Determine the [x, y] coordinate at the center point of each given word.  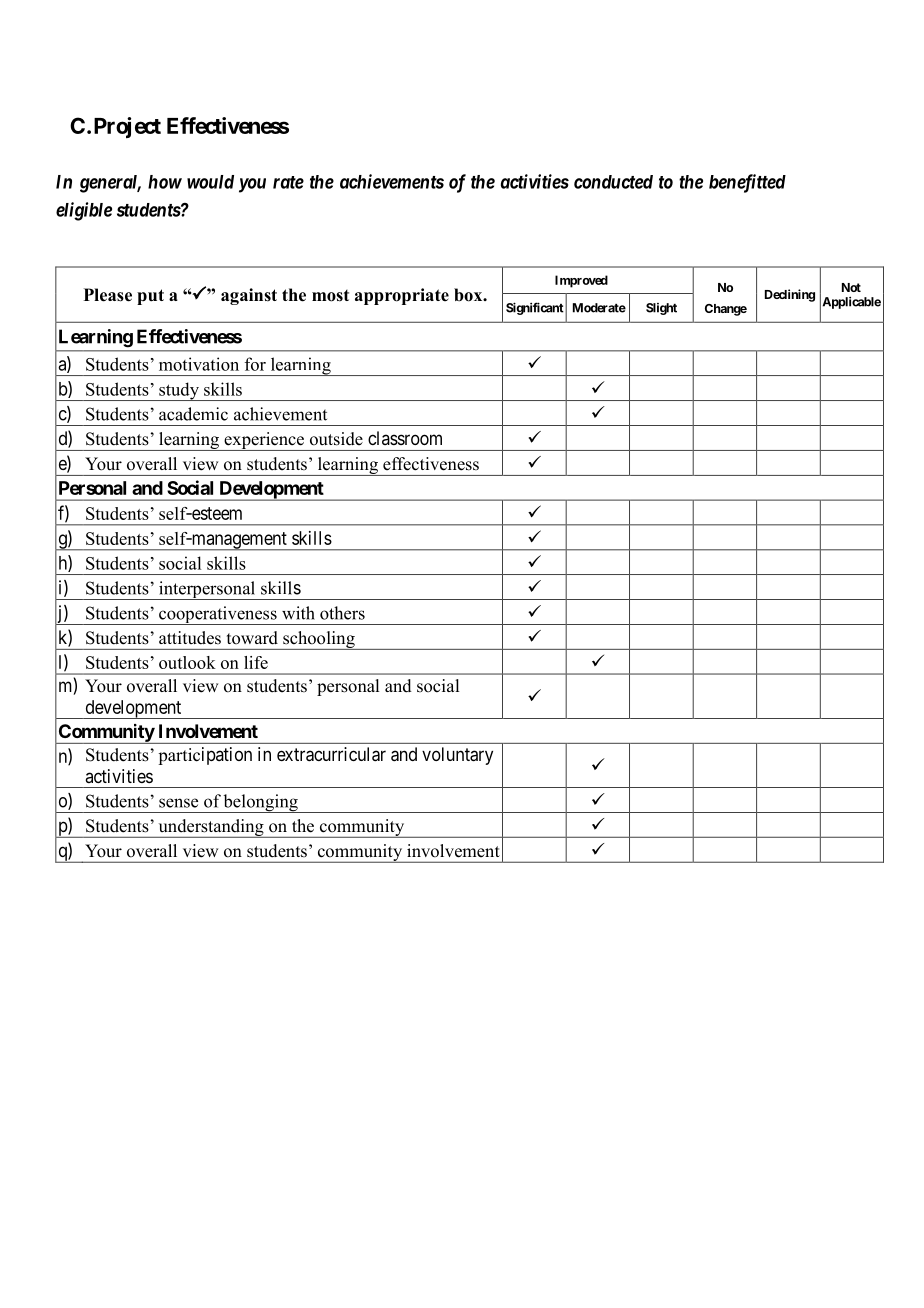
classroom [405, 438]
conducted [613, 182]
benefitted [747, 183]
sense [178, 803]
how [165, 182]
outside [336, 439]
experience [264, 441]
